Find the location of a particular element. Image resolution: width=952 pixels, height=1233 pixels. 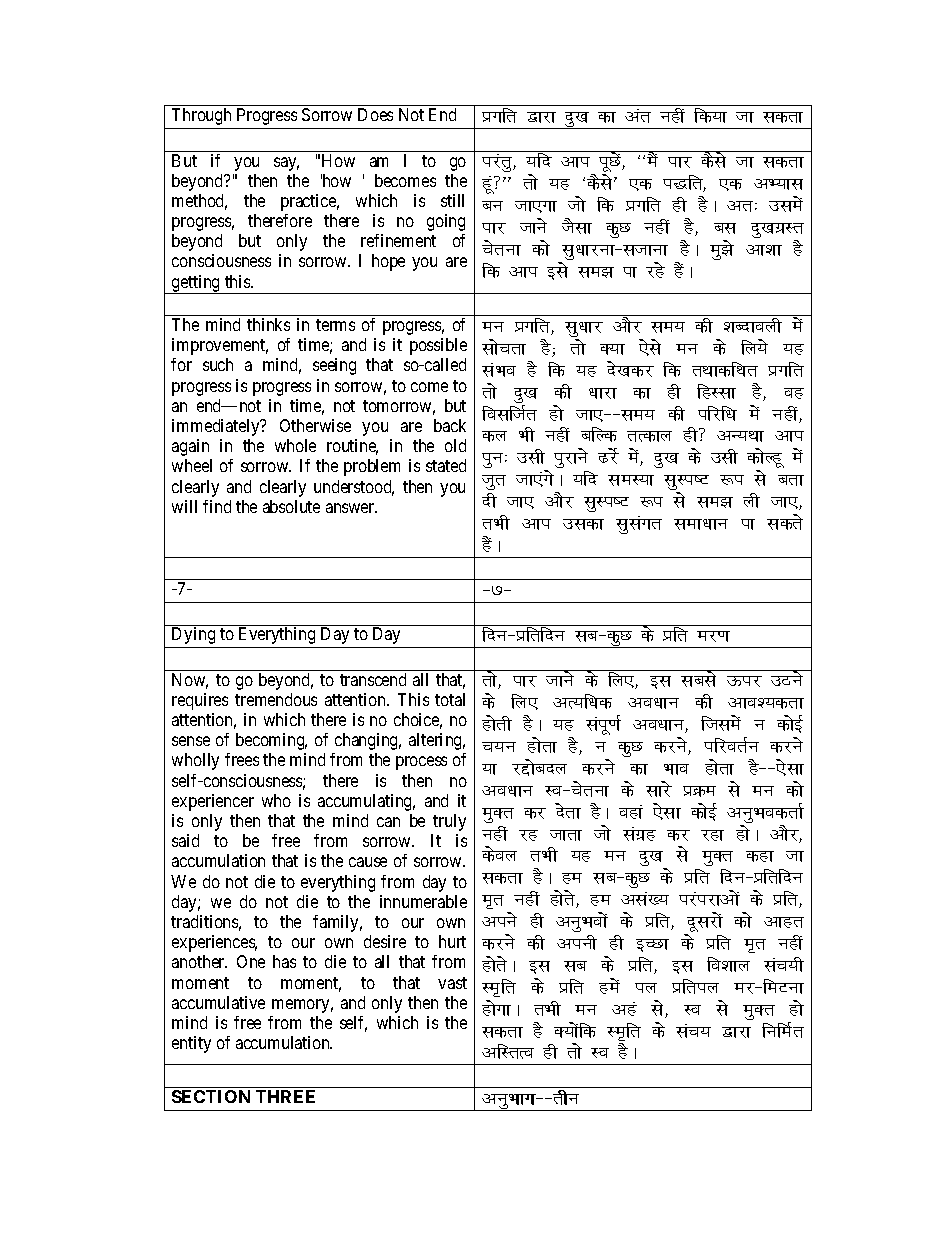

whole is located at coordinates (295, 445).
